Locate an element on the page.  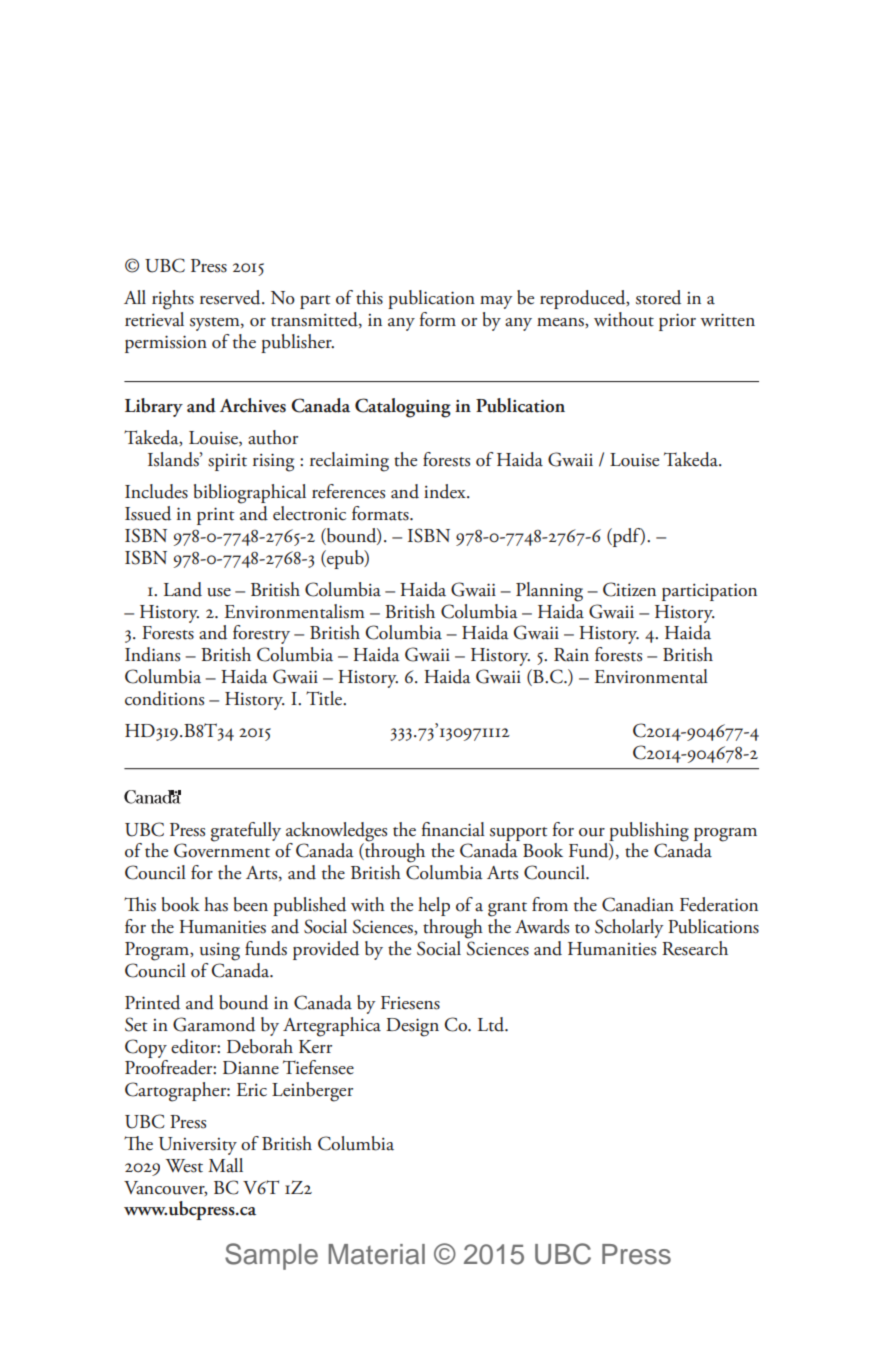
Design is located at coordinates (412, 1027).
